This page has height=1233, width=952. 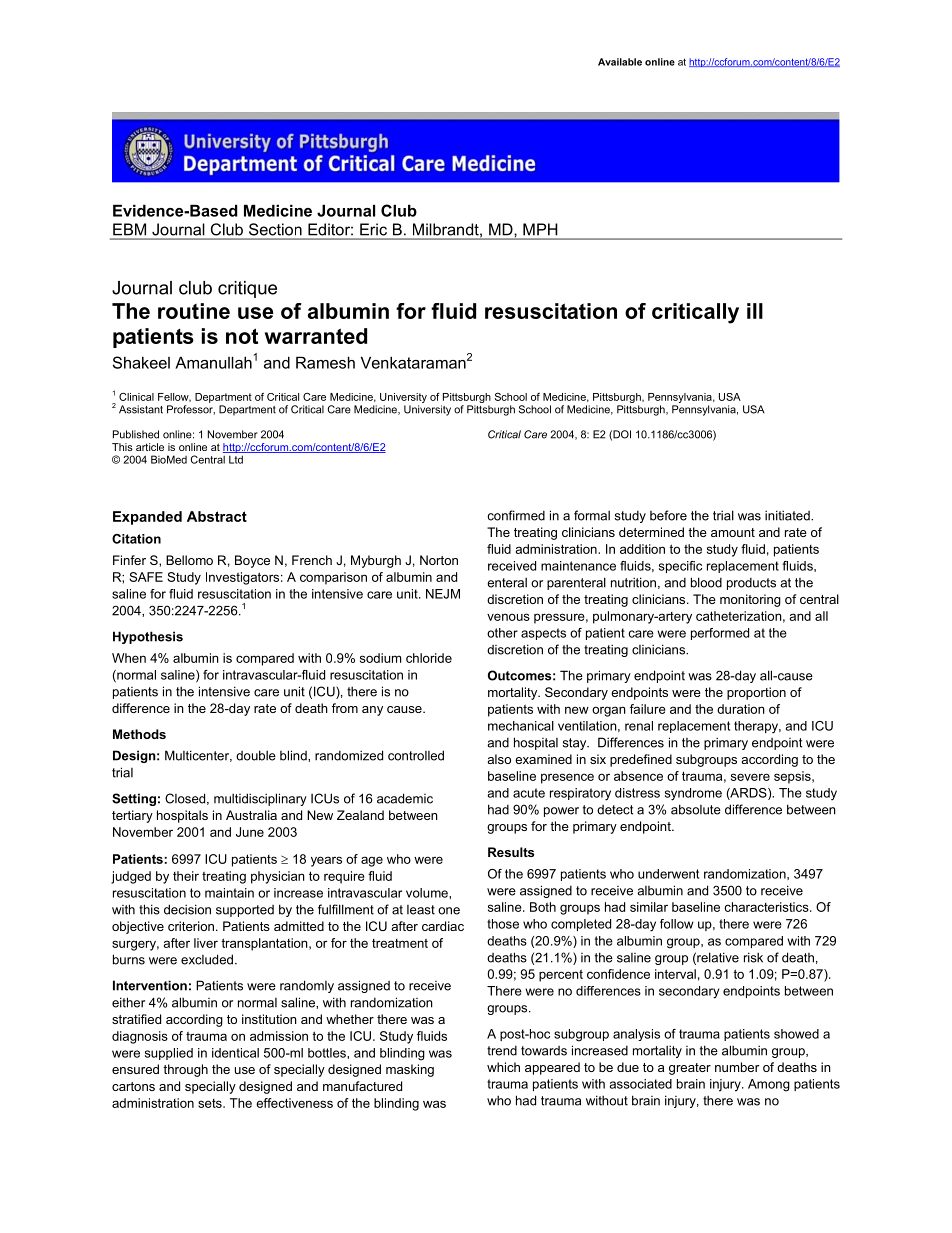 What do you see at coordinates (737, 1067) in the page?
I see `number` at bounding box center [737, 1067].
